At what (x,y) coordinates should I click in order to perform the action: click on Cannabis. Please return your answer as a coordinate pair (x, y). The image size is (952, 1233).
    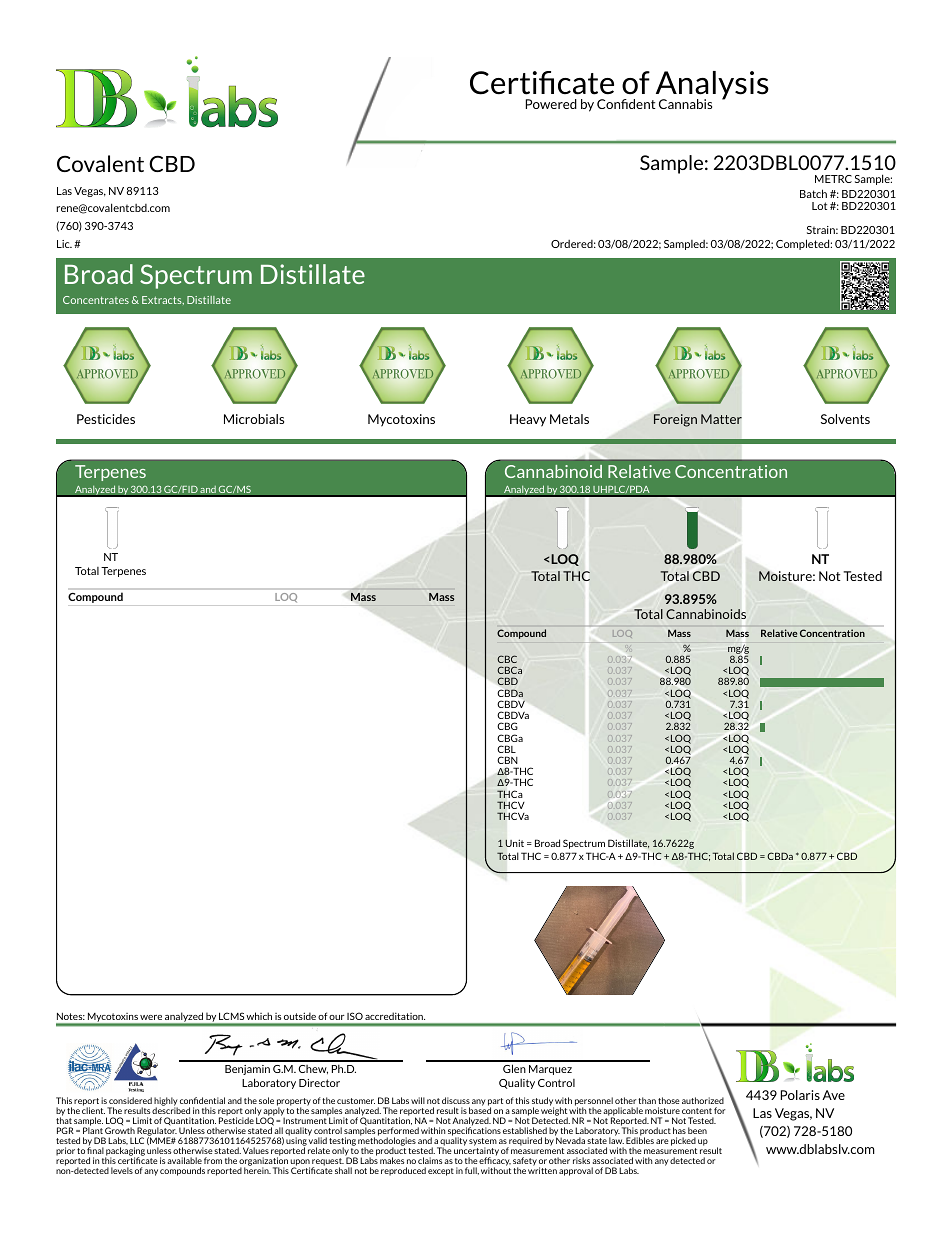
    Looking at the image, I should click on (685, 104).
